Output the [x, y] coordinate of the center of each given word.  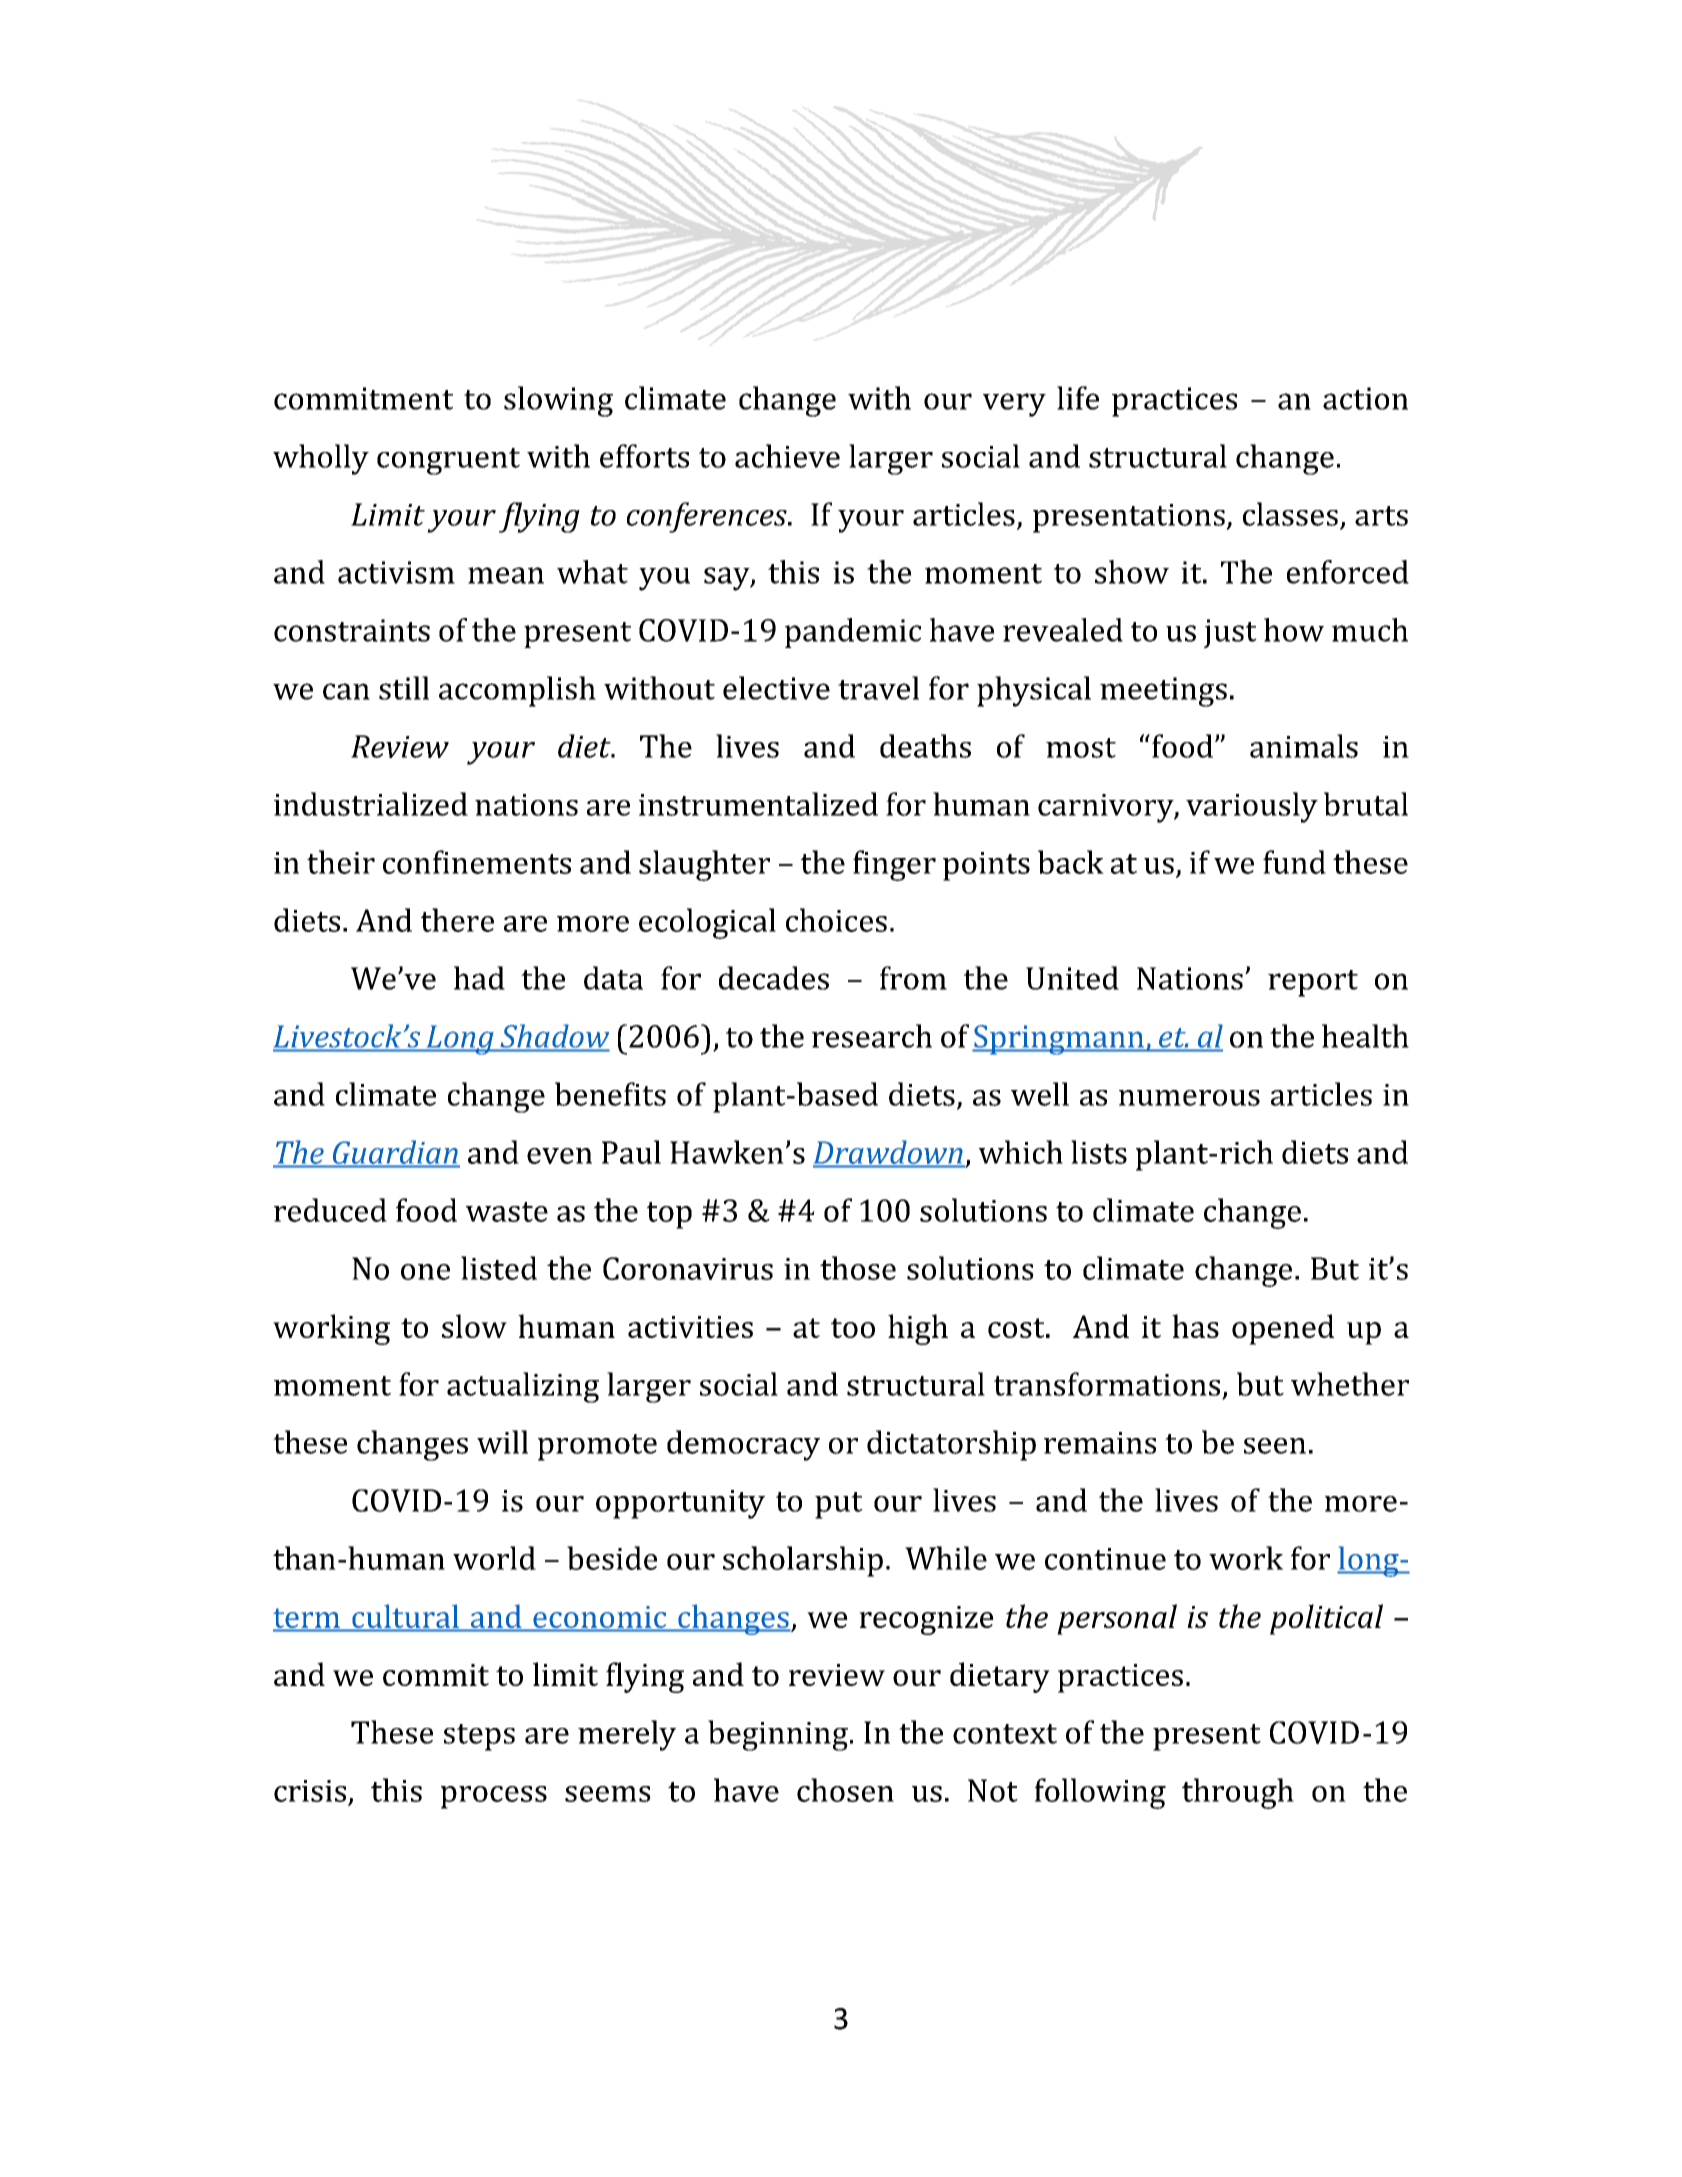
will [502, 1442]
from [913, 978]
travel [878, 688]
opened [1283, 1329]
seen [1275, 1446]
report [1313, 983]
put [839, 1505]
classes [1290, 514]
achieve [787, 456]
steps [479, 1737]
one [425, 1272]
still [404, 688]
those [858, 1268]
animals [1304, 746]
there [457, 920]
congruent [448, 461]
